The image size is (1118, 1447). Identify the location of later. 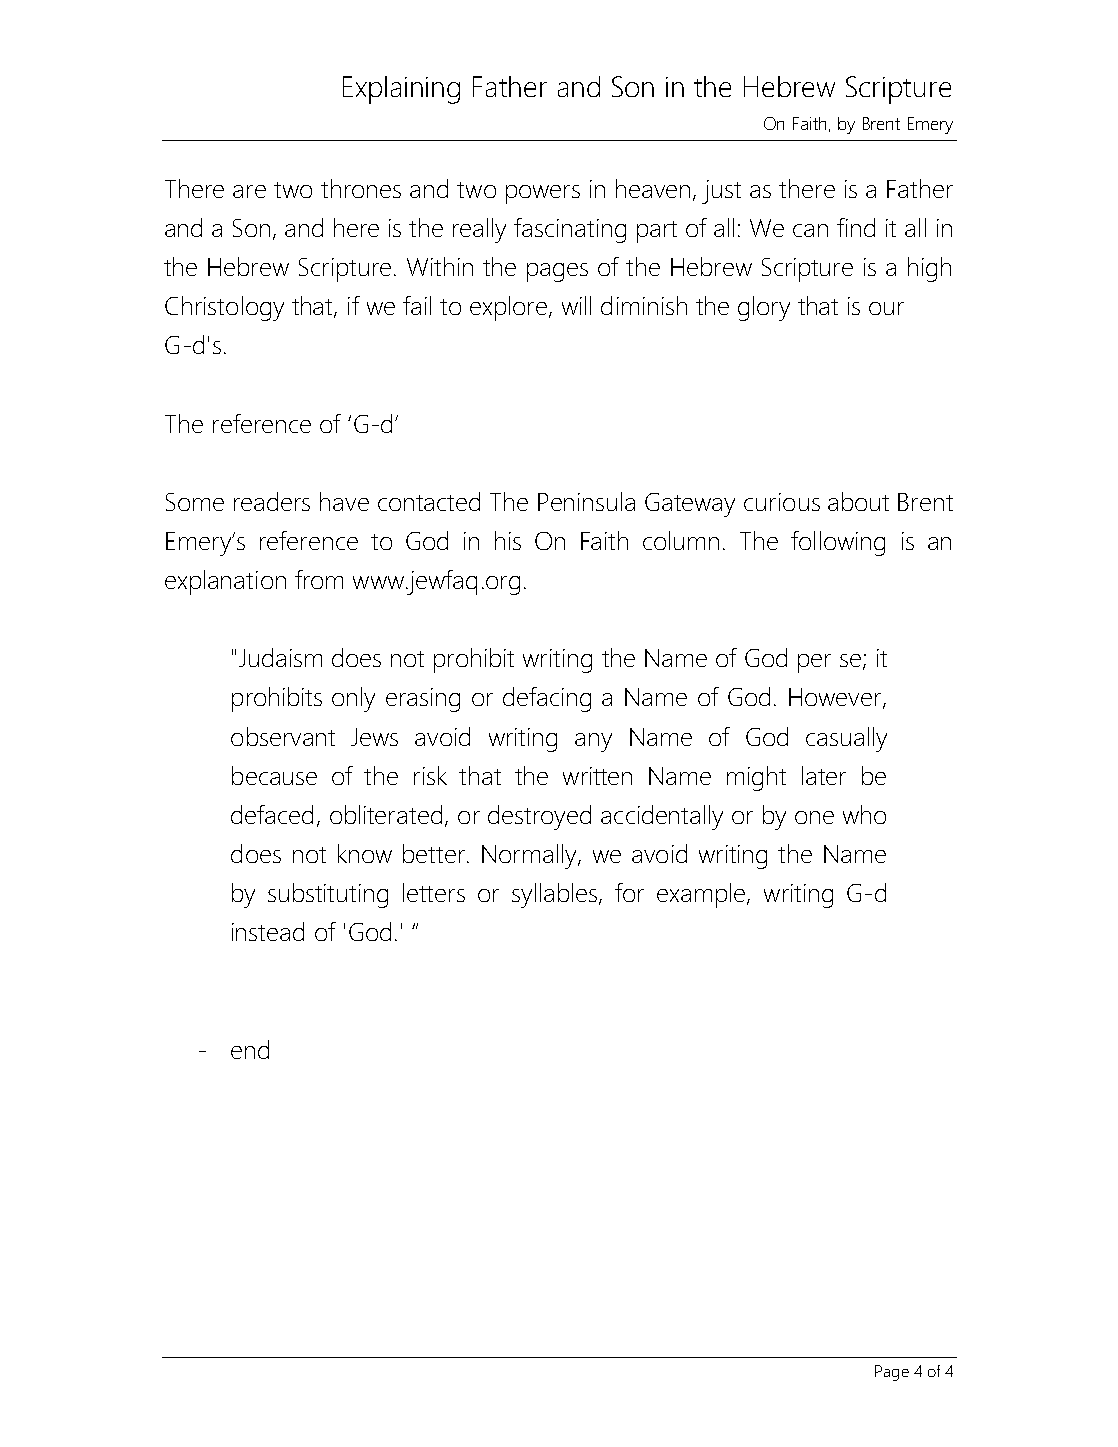
(824, 775).
